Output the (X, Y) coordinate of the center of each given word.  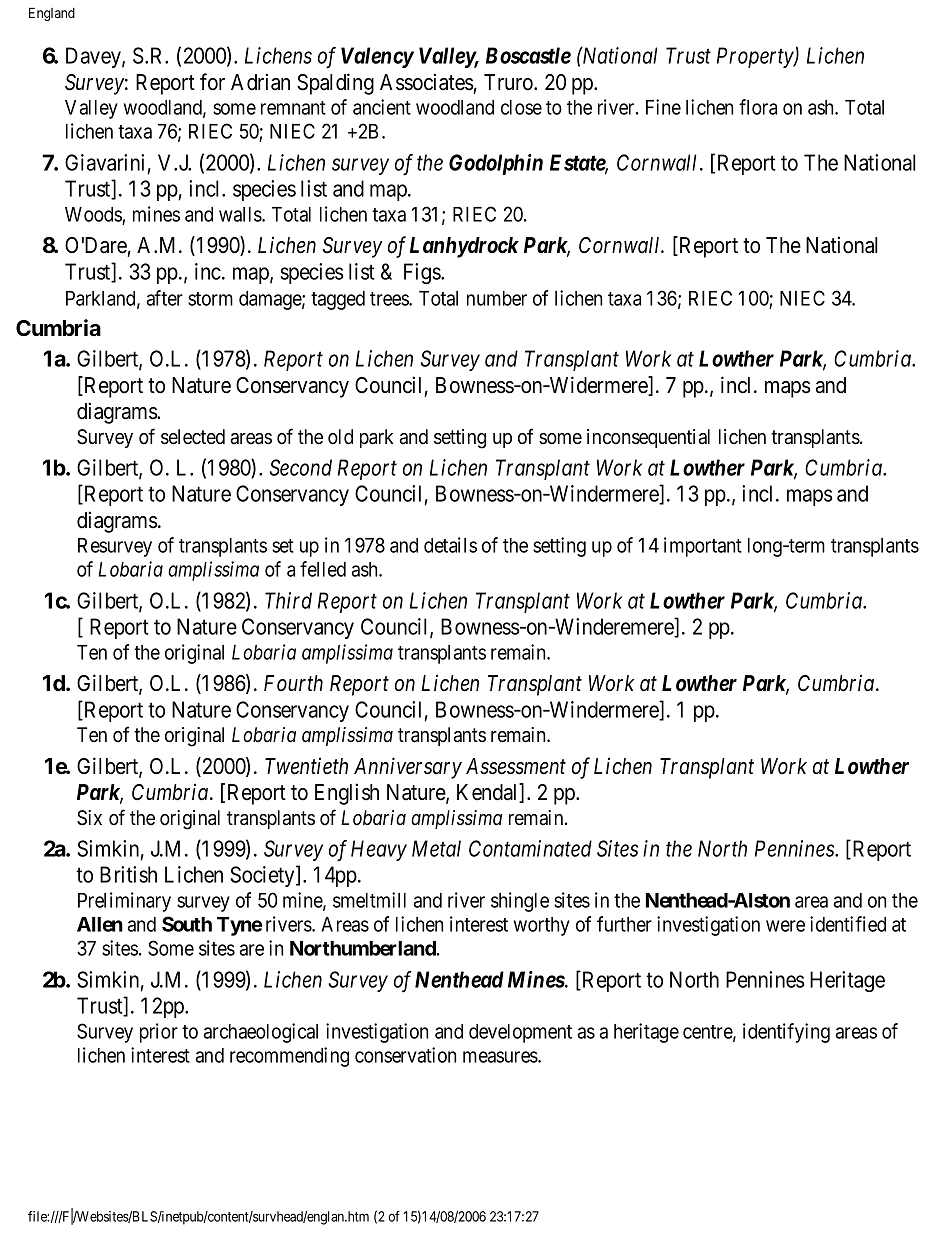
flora (758, 107)
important (703, 547)
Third (288, 600)
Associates (427, 82)
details (450, 545)
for (212, 82)
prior (159, 1033)
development (520, 1033)
